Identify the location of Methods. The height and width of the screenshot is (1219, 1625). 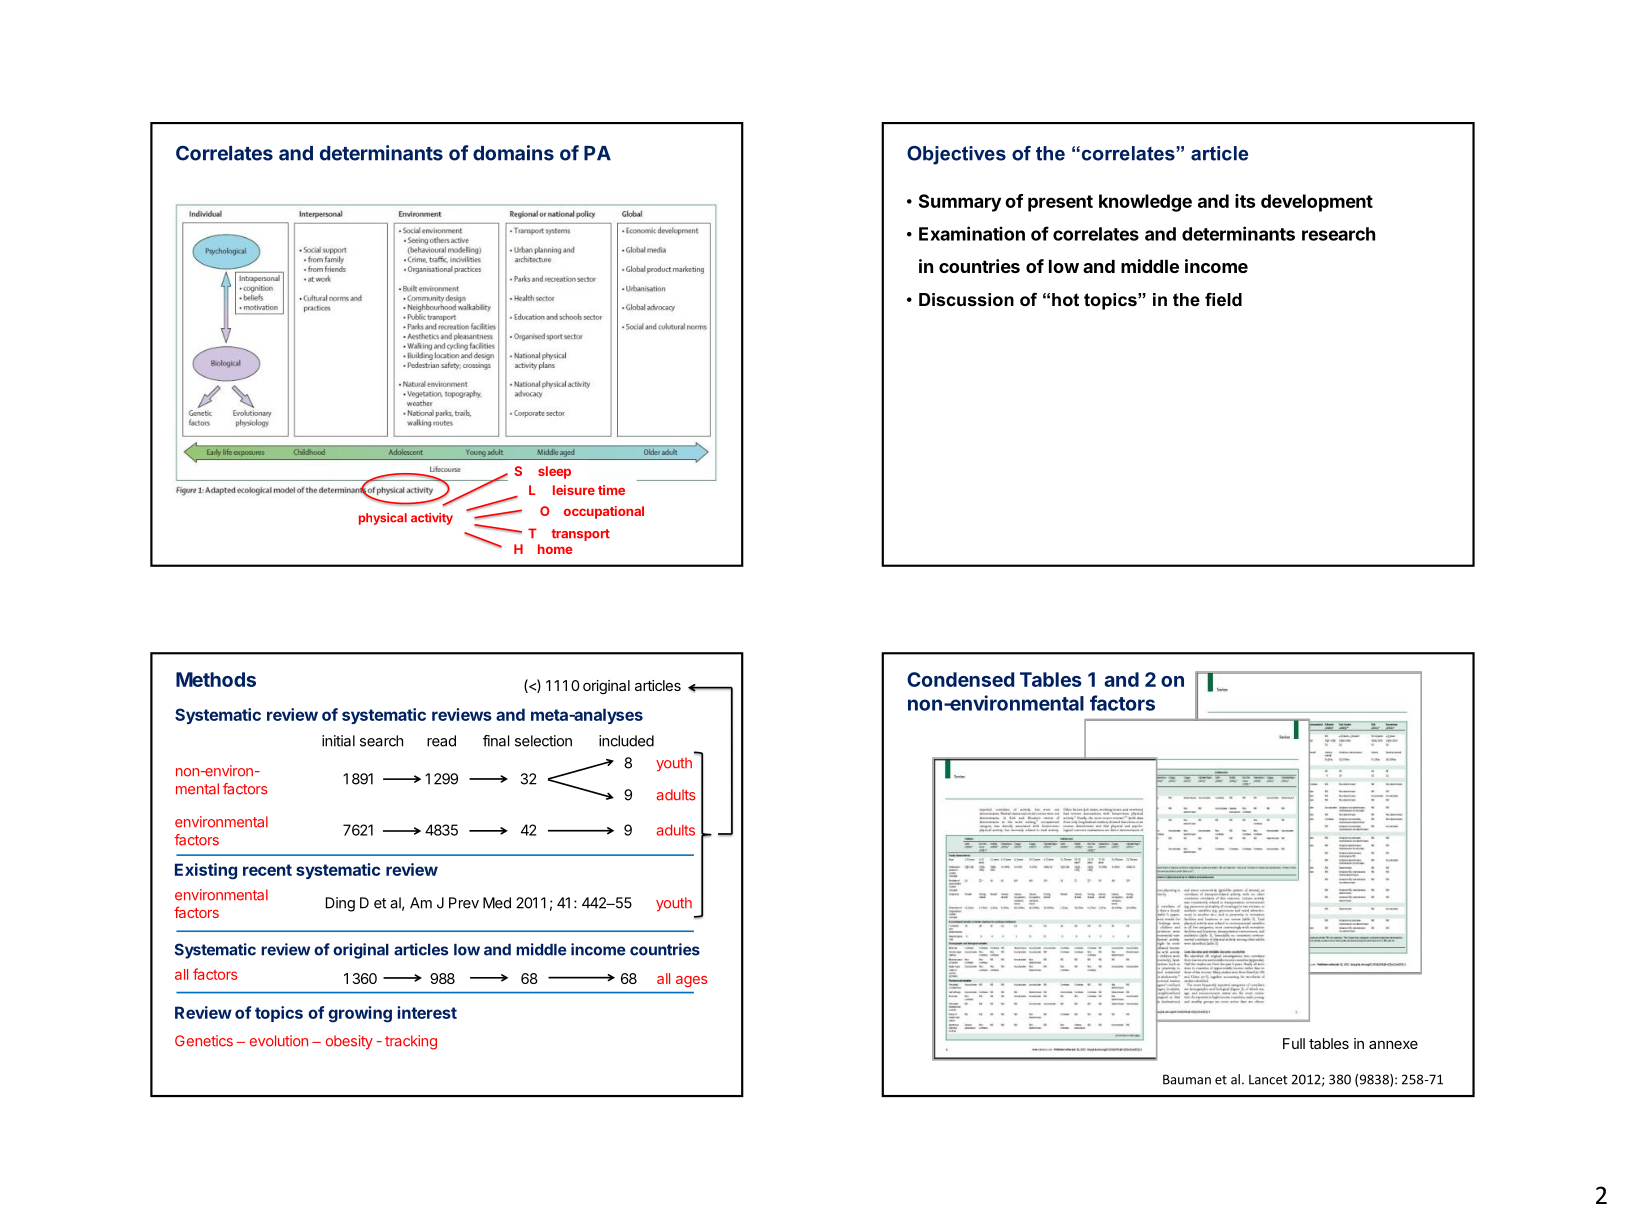
(216, 679).
